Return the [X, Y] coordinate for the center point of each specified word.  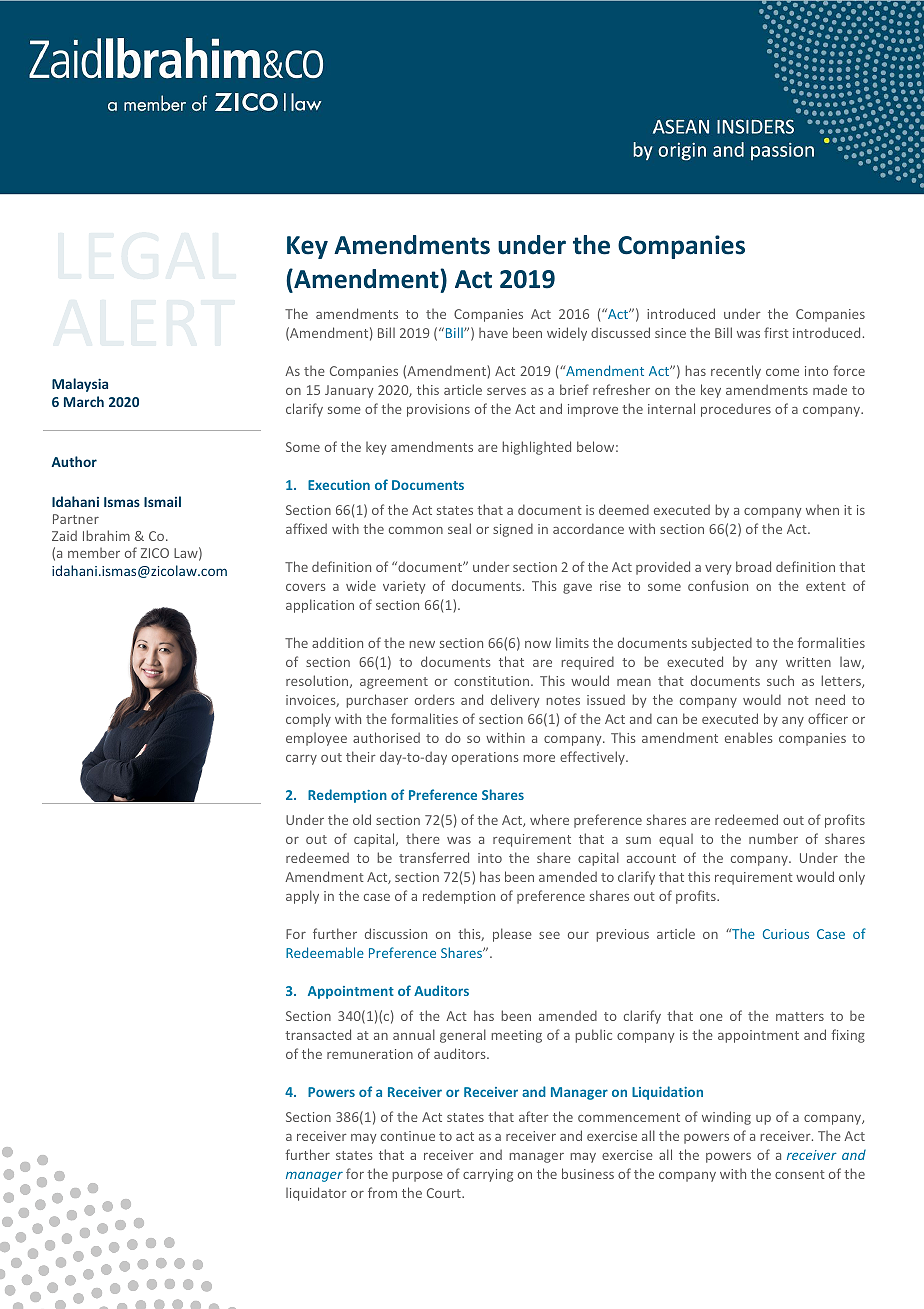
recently [736, 372]
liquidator [316, 1194]
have [493, 333]
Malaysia [80, 385]
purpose [417, 1177]
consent [800, 1174]
